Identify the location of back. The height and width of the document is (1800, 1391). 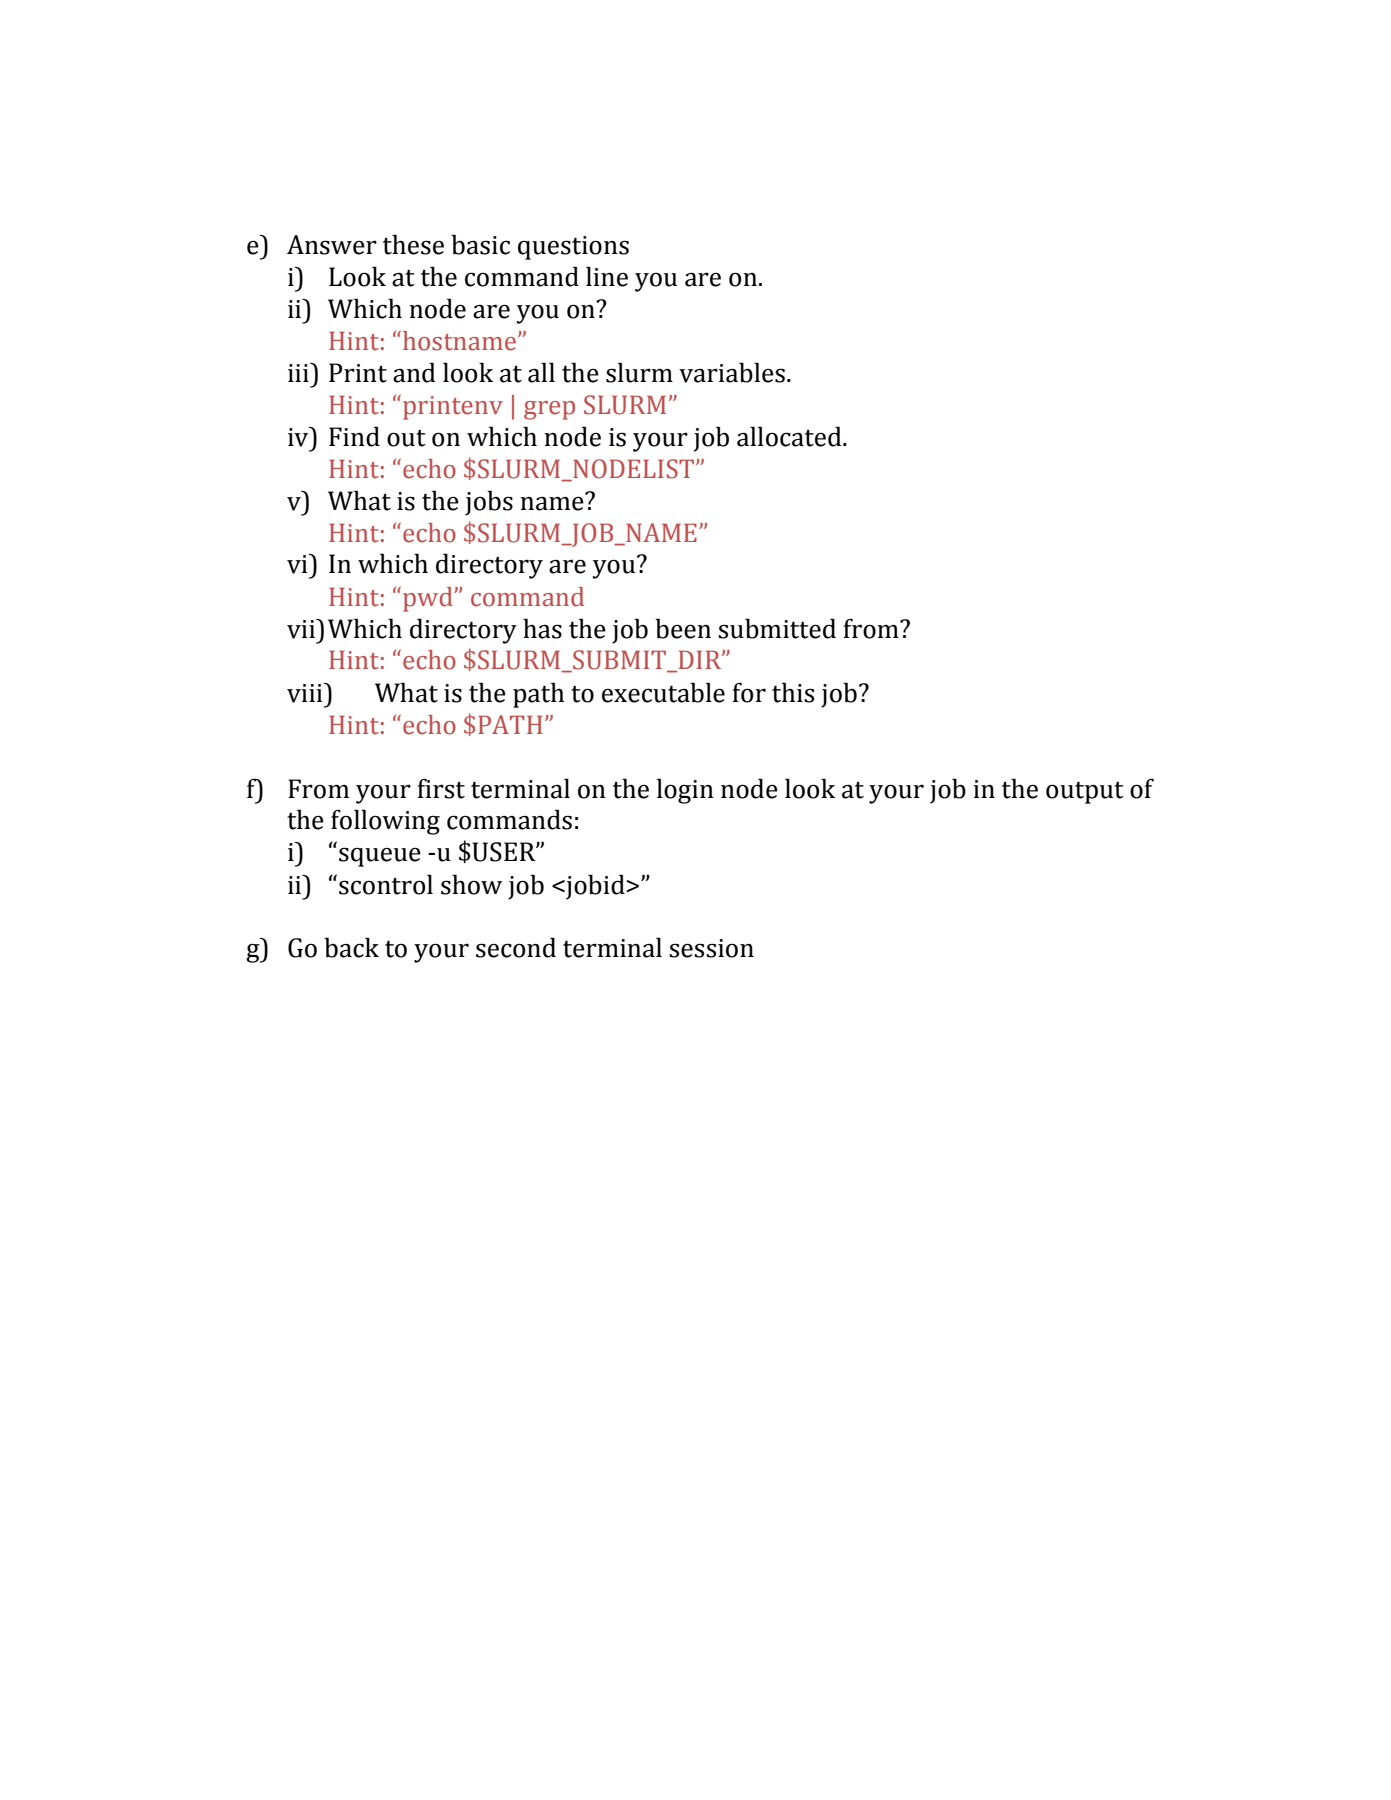
(351, 947).
